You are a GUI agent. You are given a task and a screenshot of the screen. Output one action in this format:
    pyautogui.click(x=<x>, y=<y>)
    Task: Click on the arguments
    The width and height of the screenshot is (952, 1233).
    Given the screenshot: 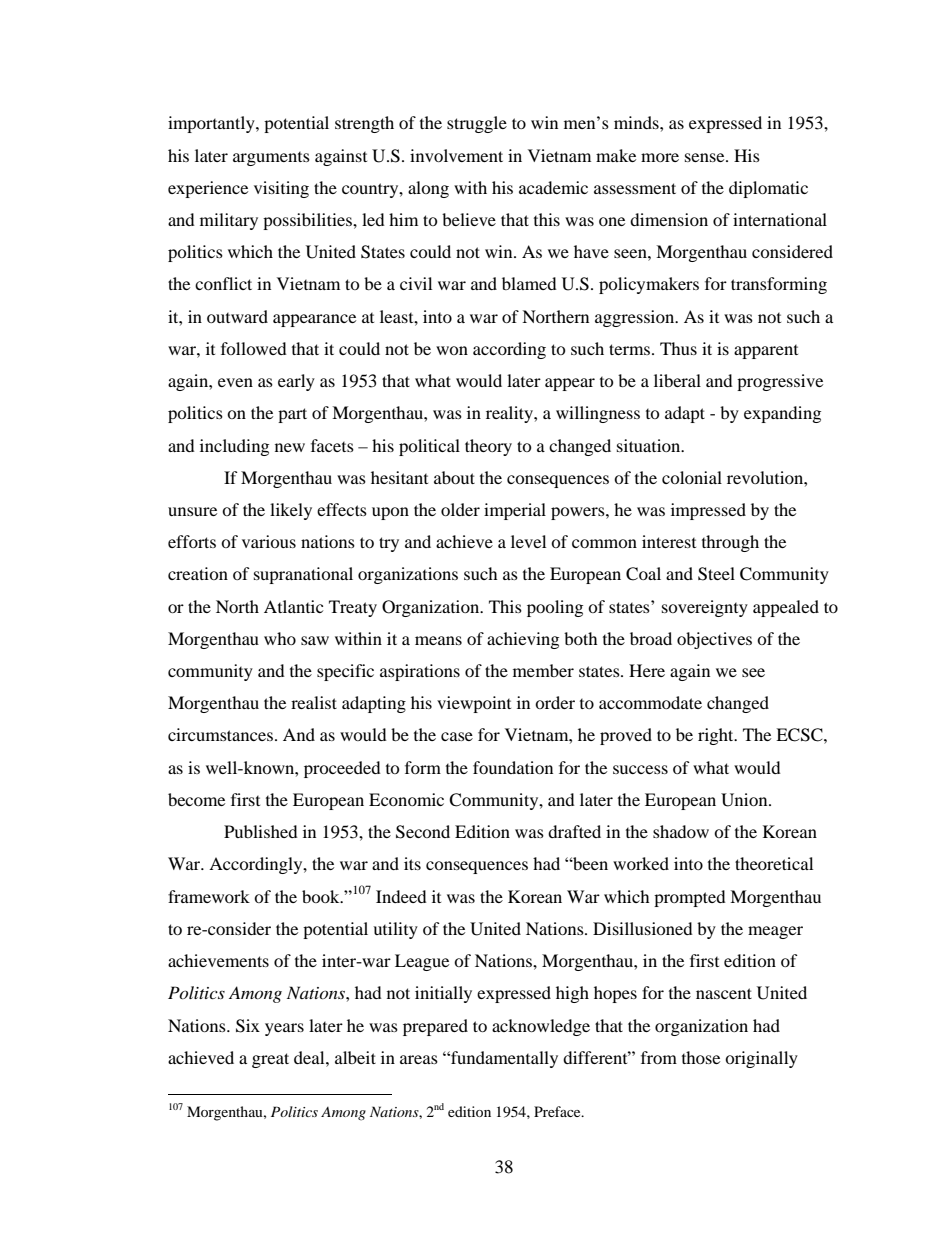 What is the action you would take?
    pyautogui.click(x=271, y=159)
